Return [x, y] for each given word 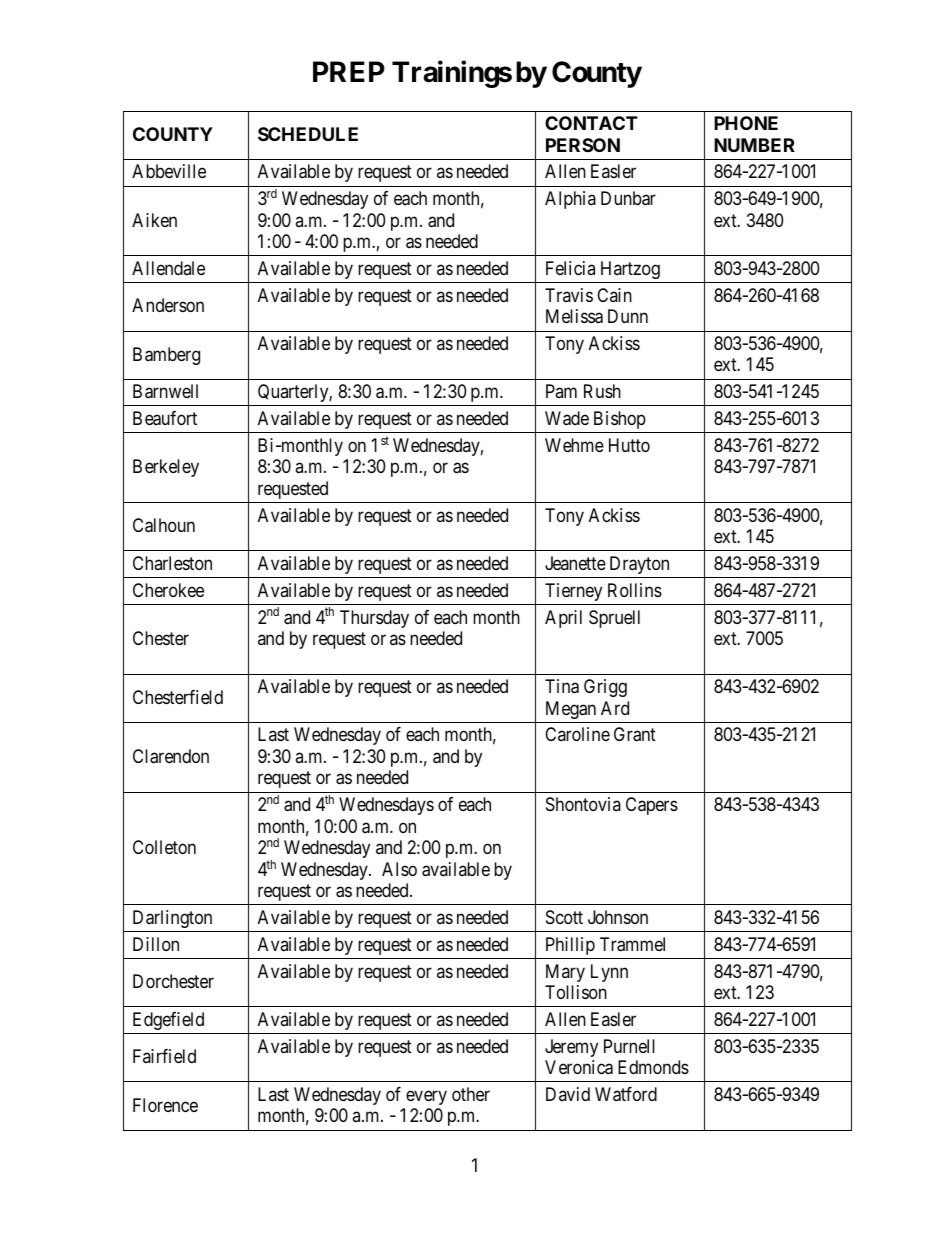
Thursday [374, 619]
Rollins [635, 590]
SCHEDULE [308, 134]
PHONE [746, 123]
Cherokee [168, 590]
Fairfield [164, 1056]
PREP [349, 71]
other [471, 1094]
